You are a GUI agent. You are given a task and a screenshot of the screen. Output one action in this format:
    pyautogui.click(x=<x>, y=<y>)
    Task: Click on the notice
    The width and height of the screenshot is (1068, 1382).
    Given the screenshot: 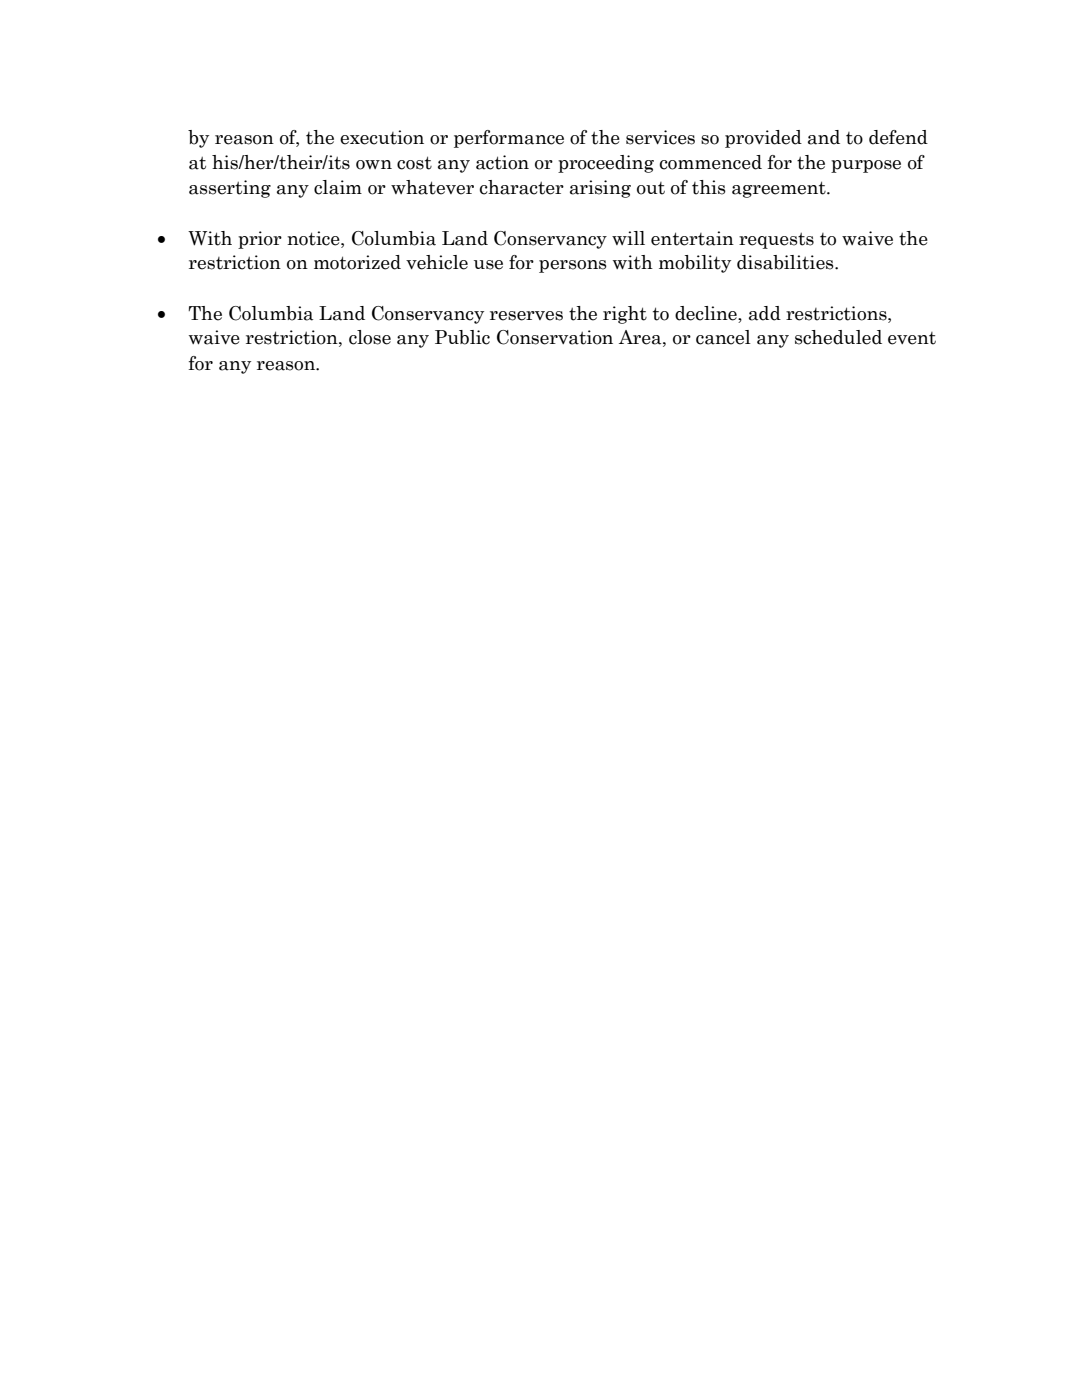 What is the action you would take?
    pyautogui.click(x=314, y=238)
